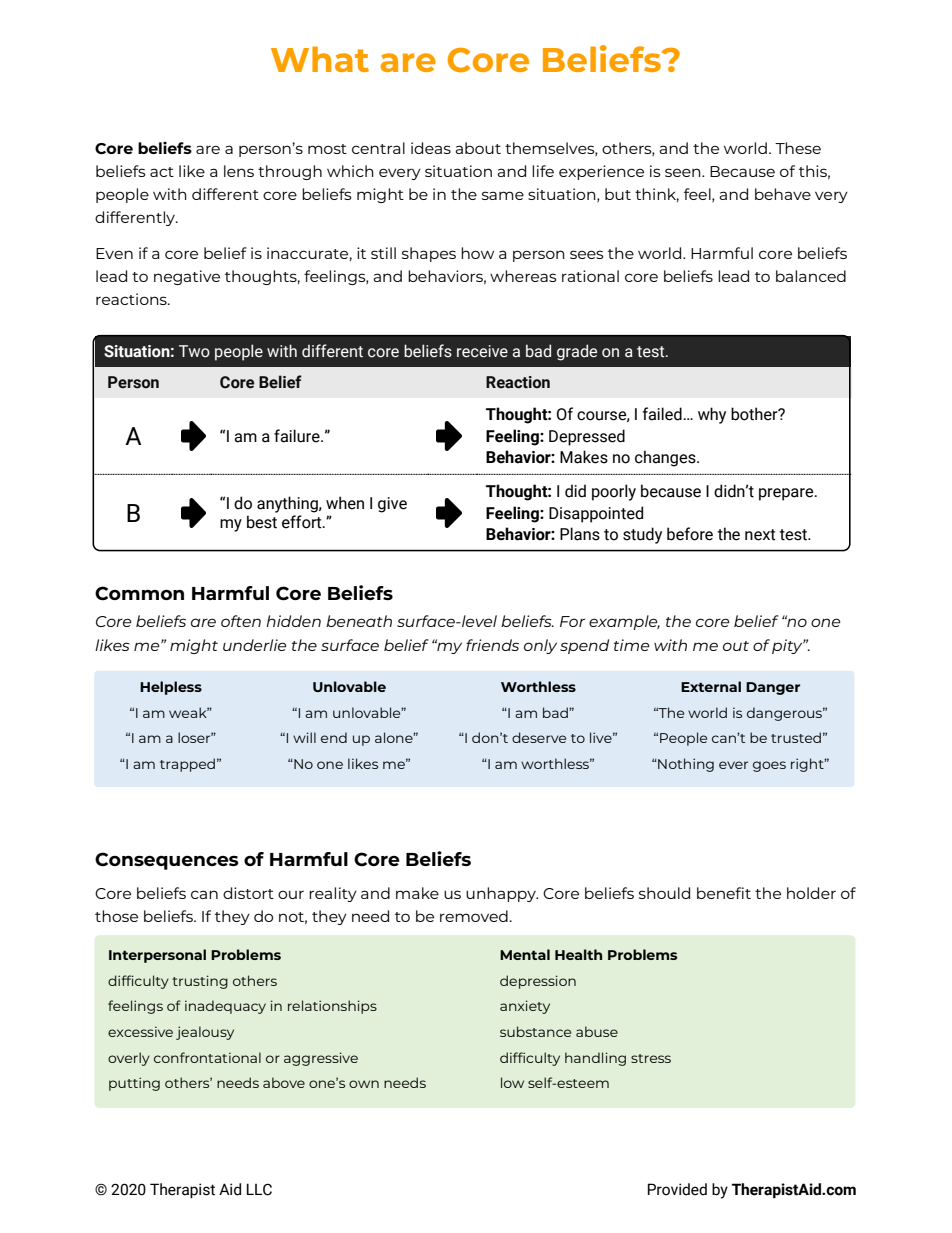  What do you see at coordinates (711, 686) in the screenshot?
I see `External` at bounding box center [711, 686].
